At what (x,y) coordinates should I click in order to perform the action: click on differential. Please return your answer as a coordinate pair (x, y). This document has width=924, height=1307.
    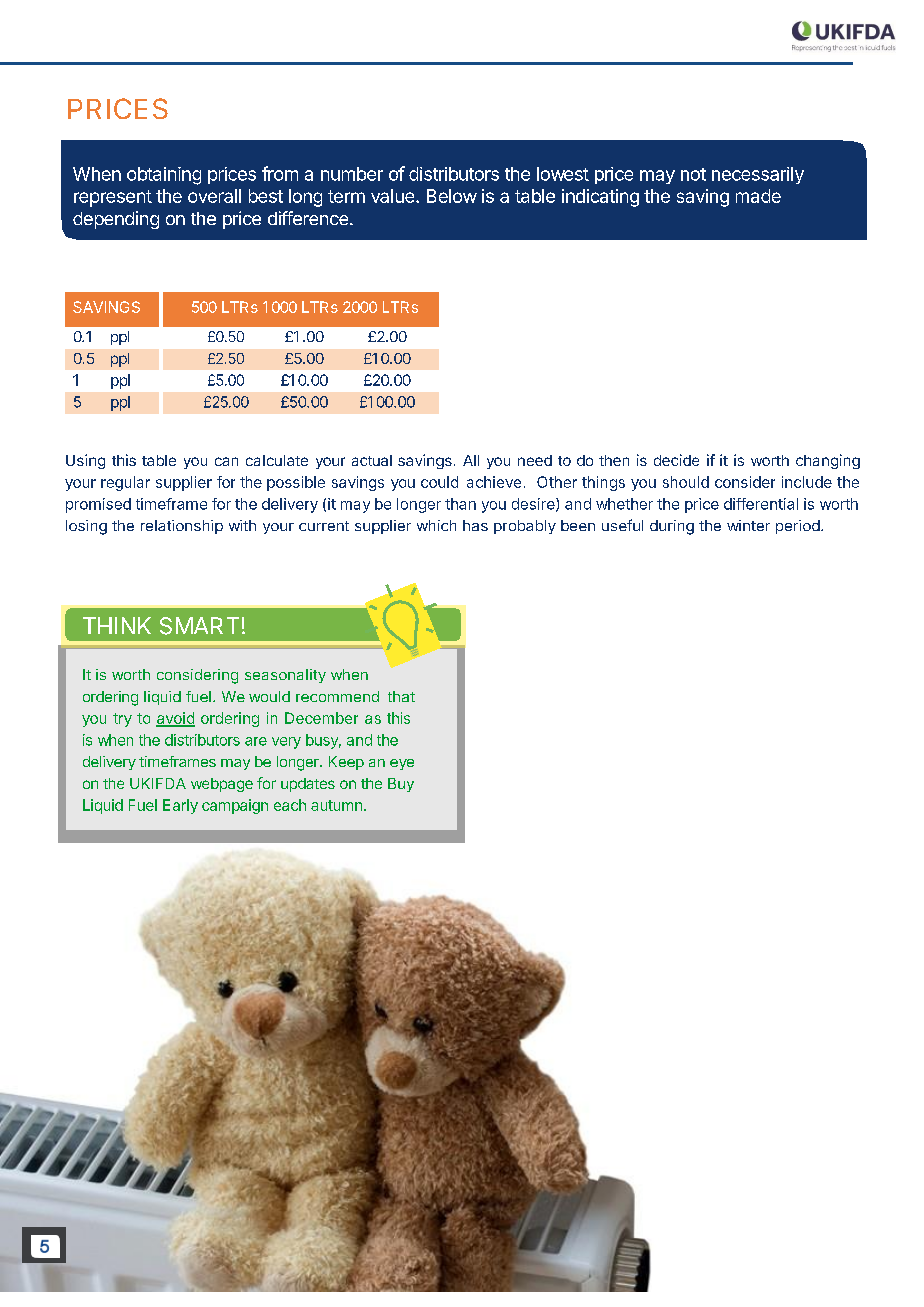
    Looking at the image, I should click on (761, 504).
